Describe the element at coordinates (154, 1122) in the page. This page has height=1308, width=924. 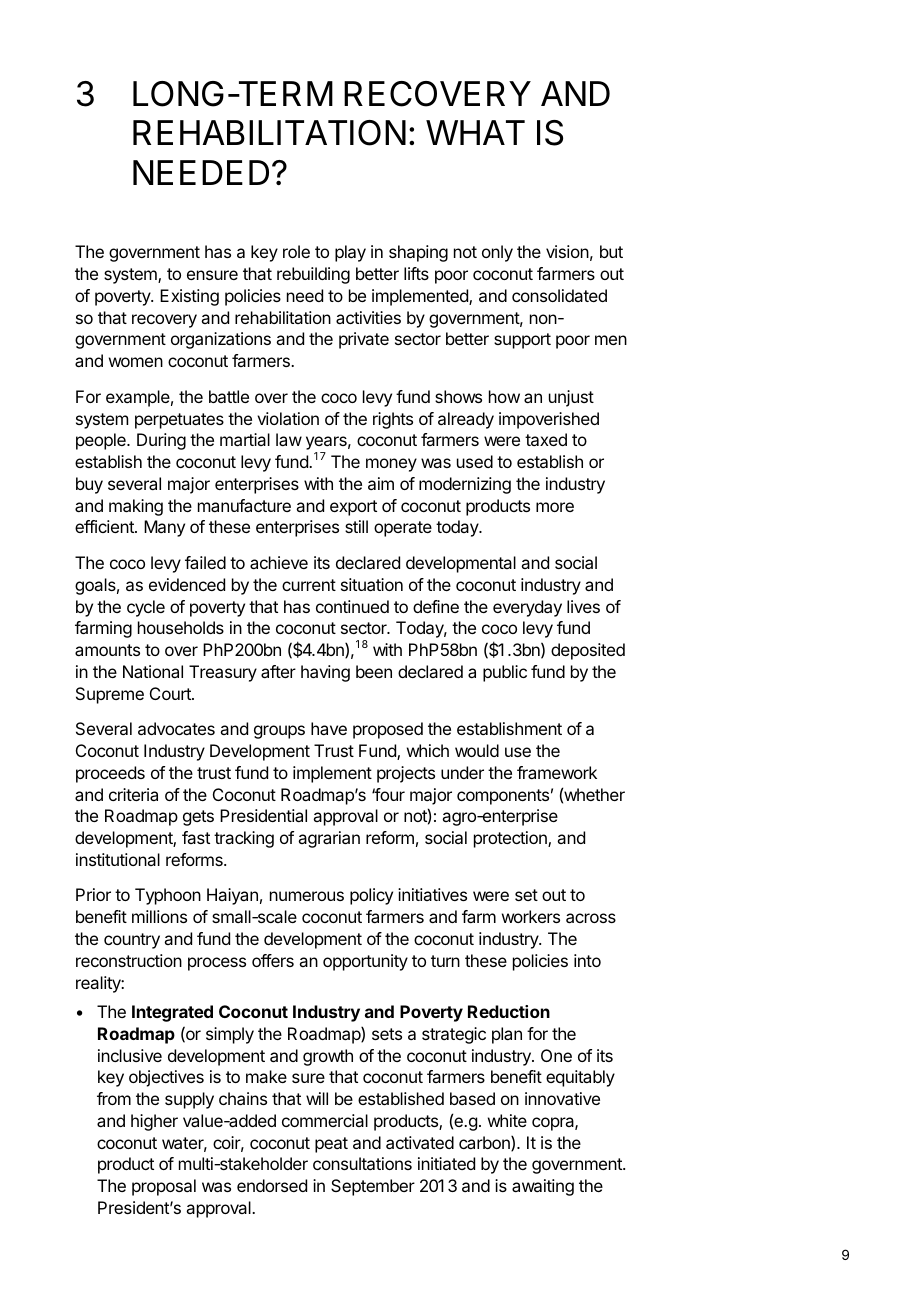
I see `higher` at that location.
